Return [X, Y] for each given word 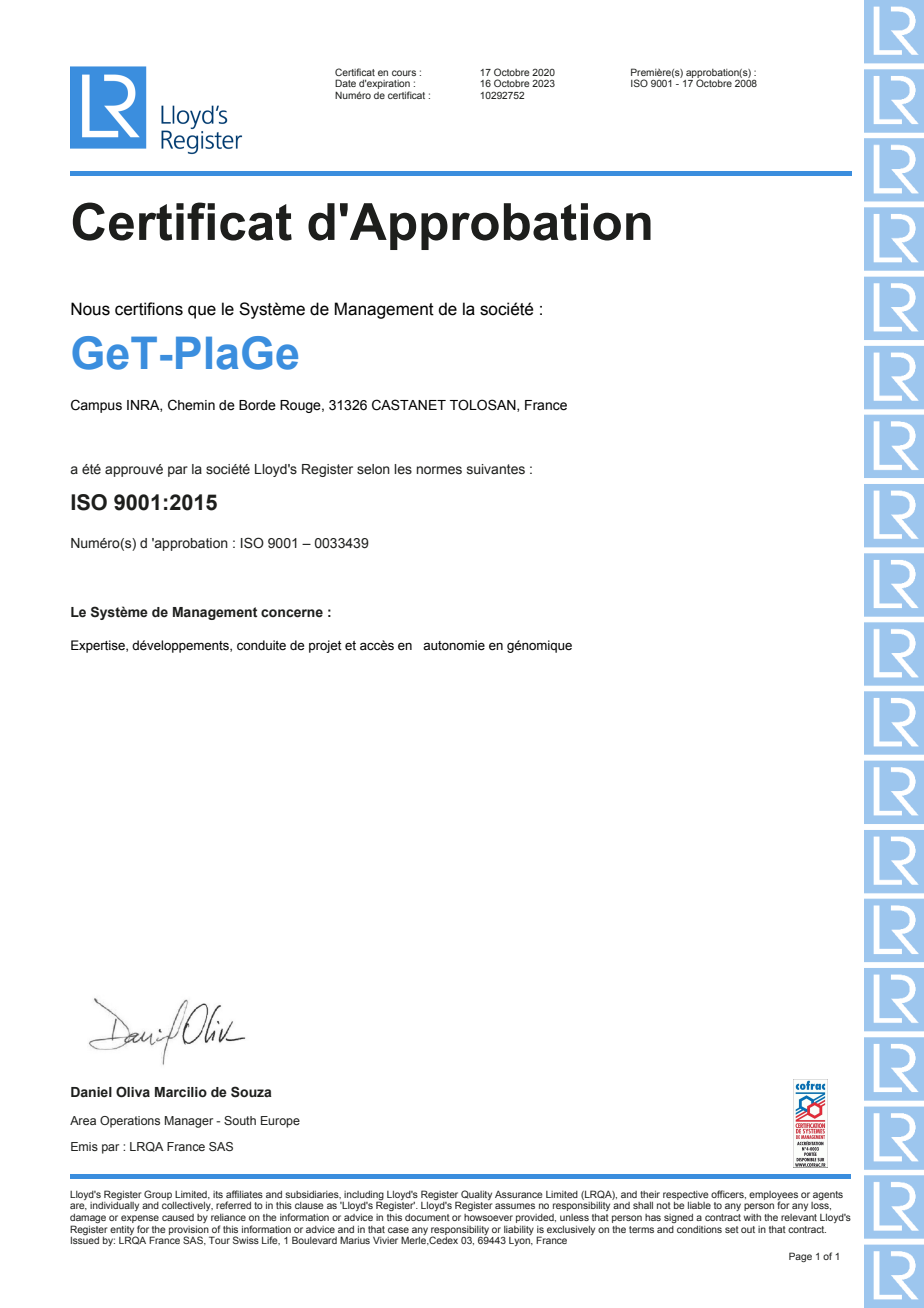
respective [686, 1195]
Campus [96, 406]
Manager [189, 1122]
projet [325, 646]
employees [773, 1196]
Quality [476, 1195]
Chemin [191, 405]
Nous [90, 309]
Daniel [91, 1092]
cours [404, 73]
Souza [251, 1092]
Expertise [99, 646]
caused [178, 1217]
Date [345, 83]
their [650, 1194]
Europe [280, 1122]
